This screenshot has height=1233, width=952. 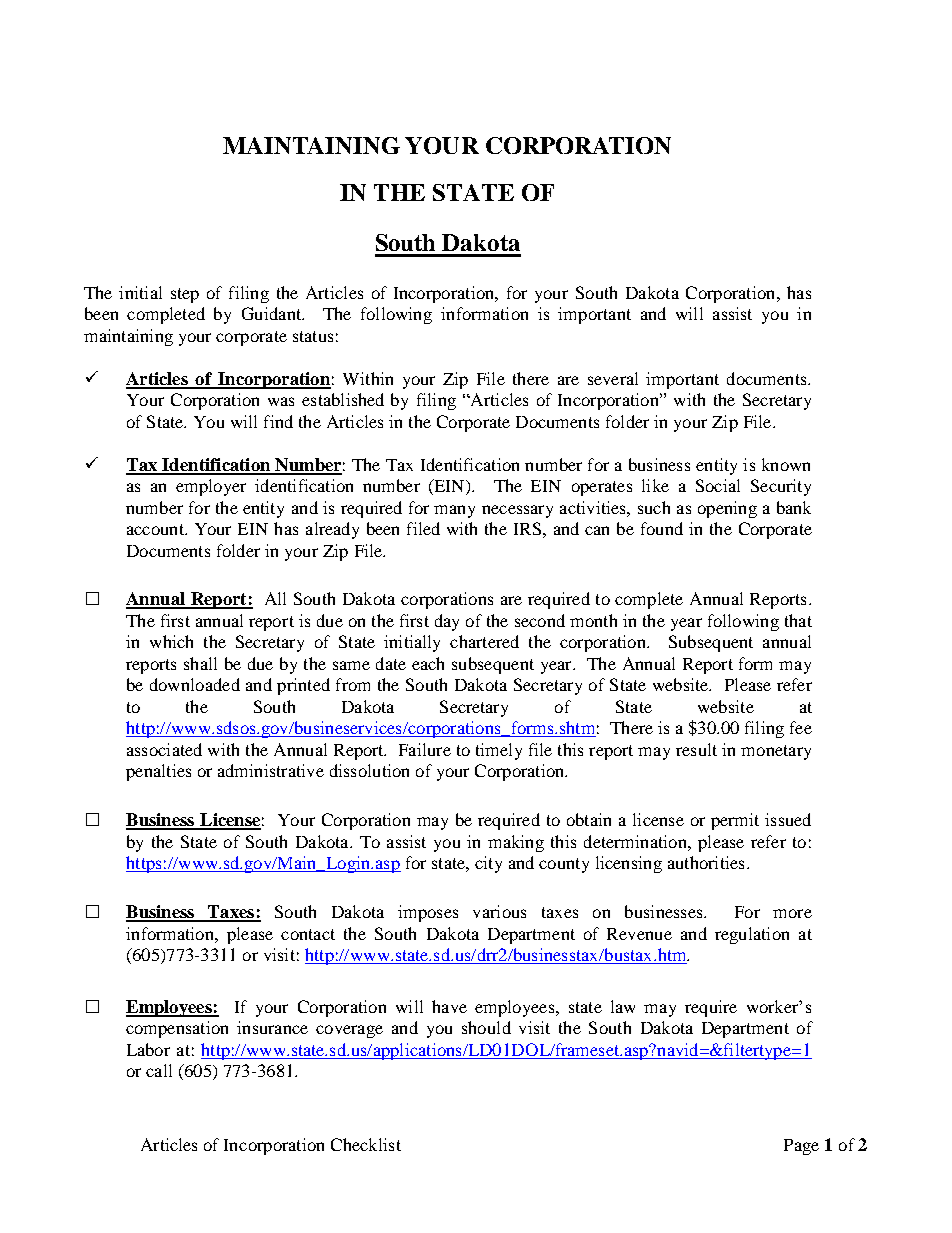 What do you see at coordinates (171, 641) in the screenshot?
I see `which` at bounding box center [171, 641].
